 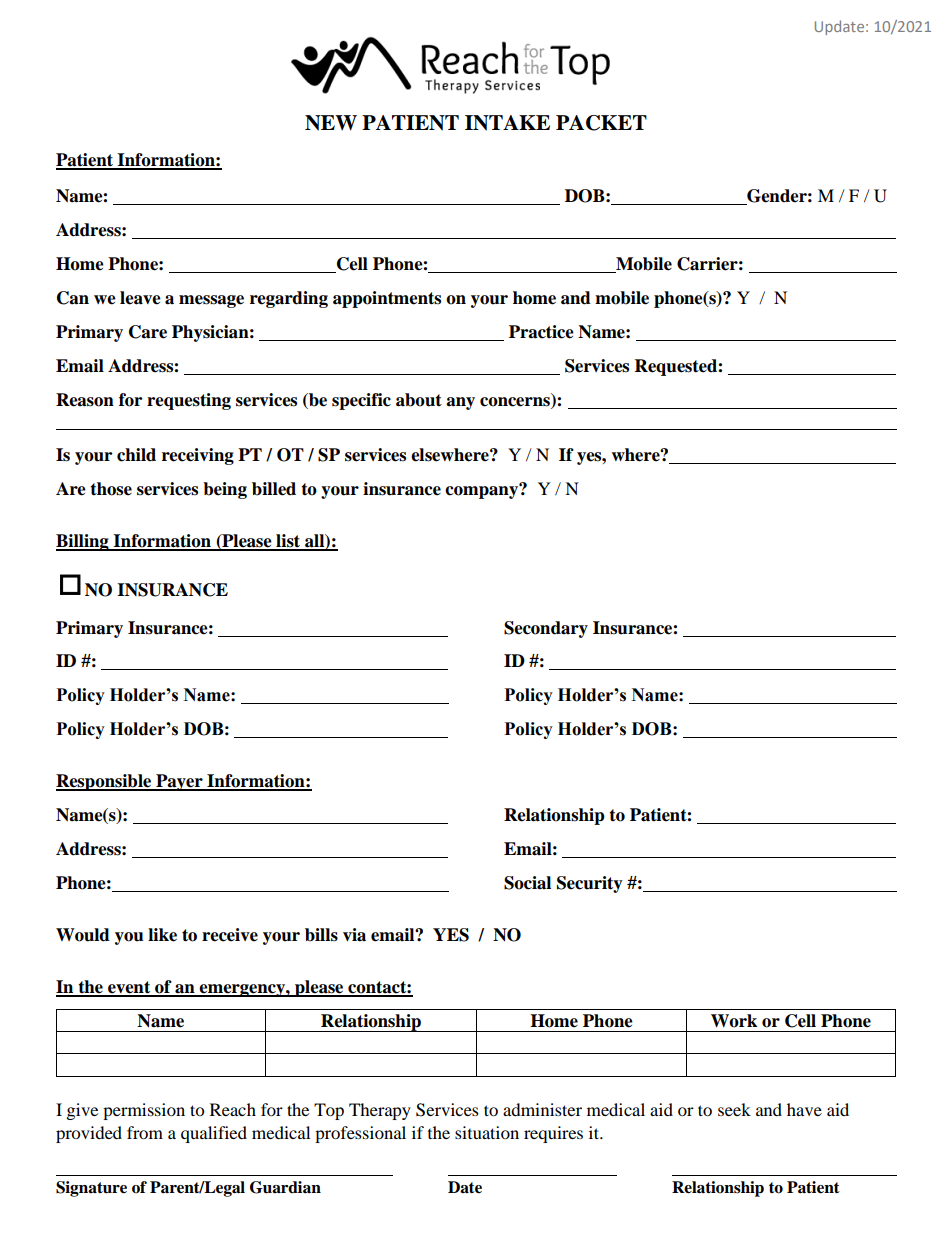 I want to click on about, so click(x=419, y=400).
